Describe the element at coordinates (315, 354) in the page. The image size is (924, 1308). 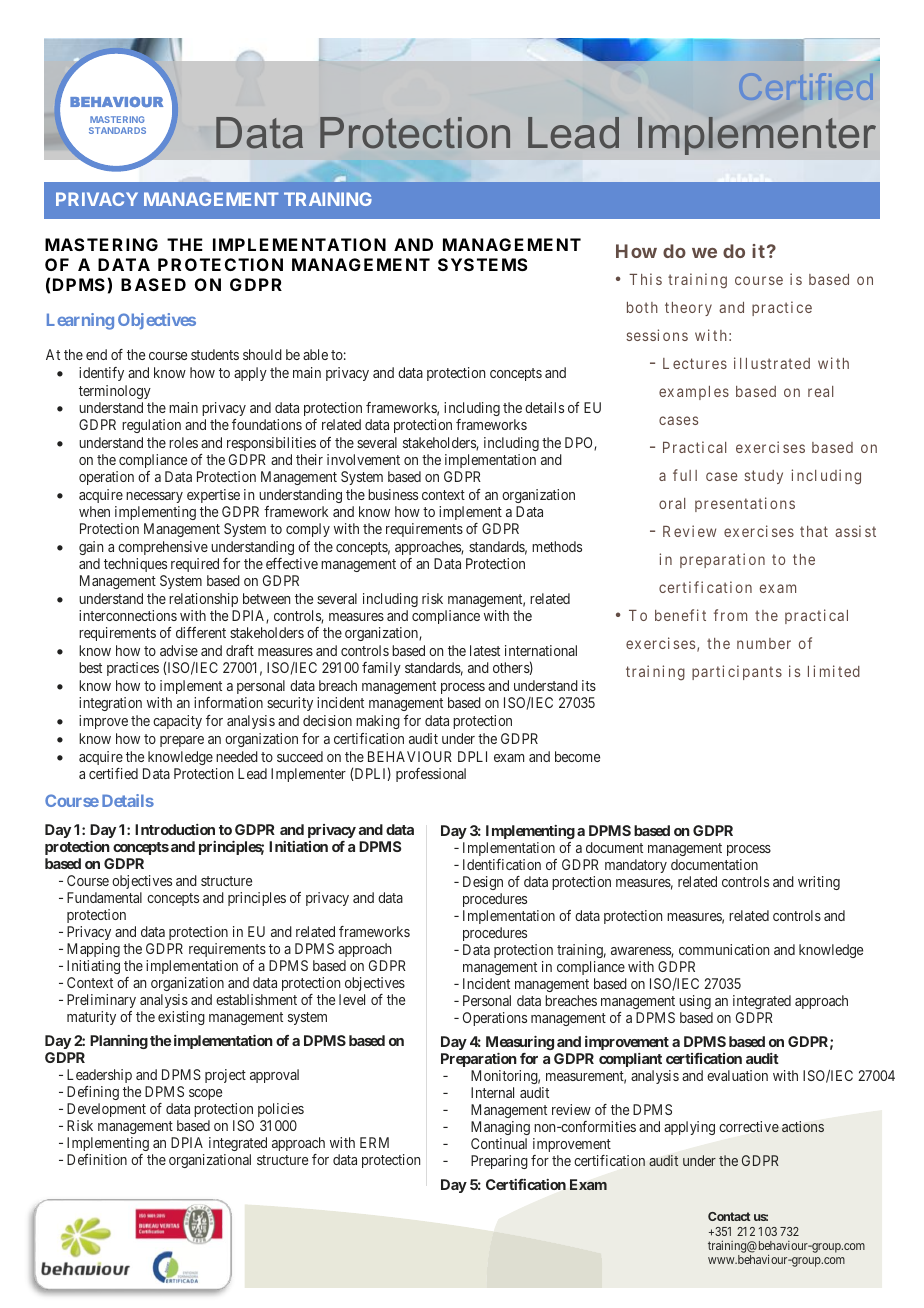
I see `able` at that location.
